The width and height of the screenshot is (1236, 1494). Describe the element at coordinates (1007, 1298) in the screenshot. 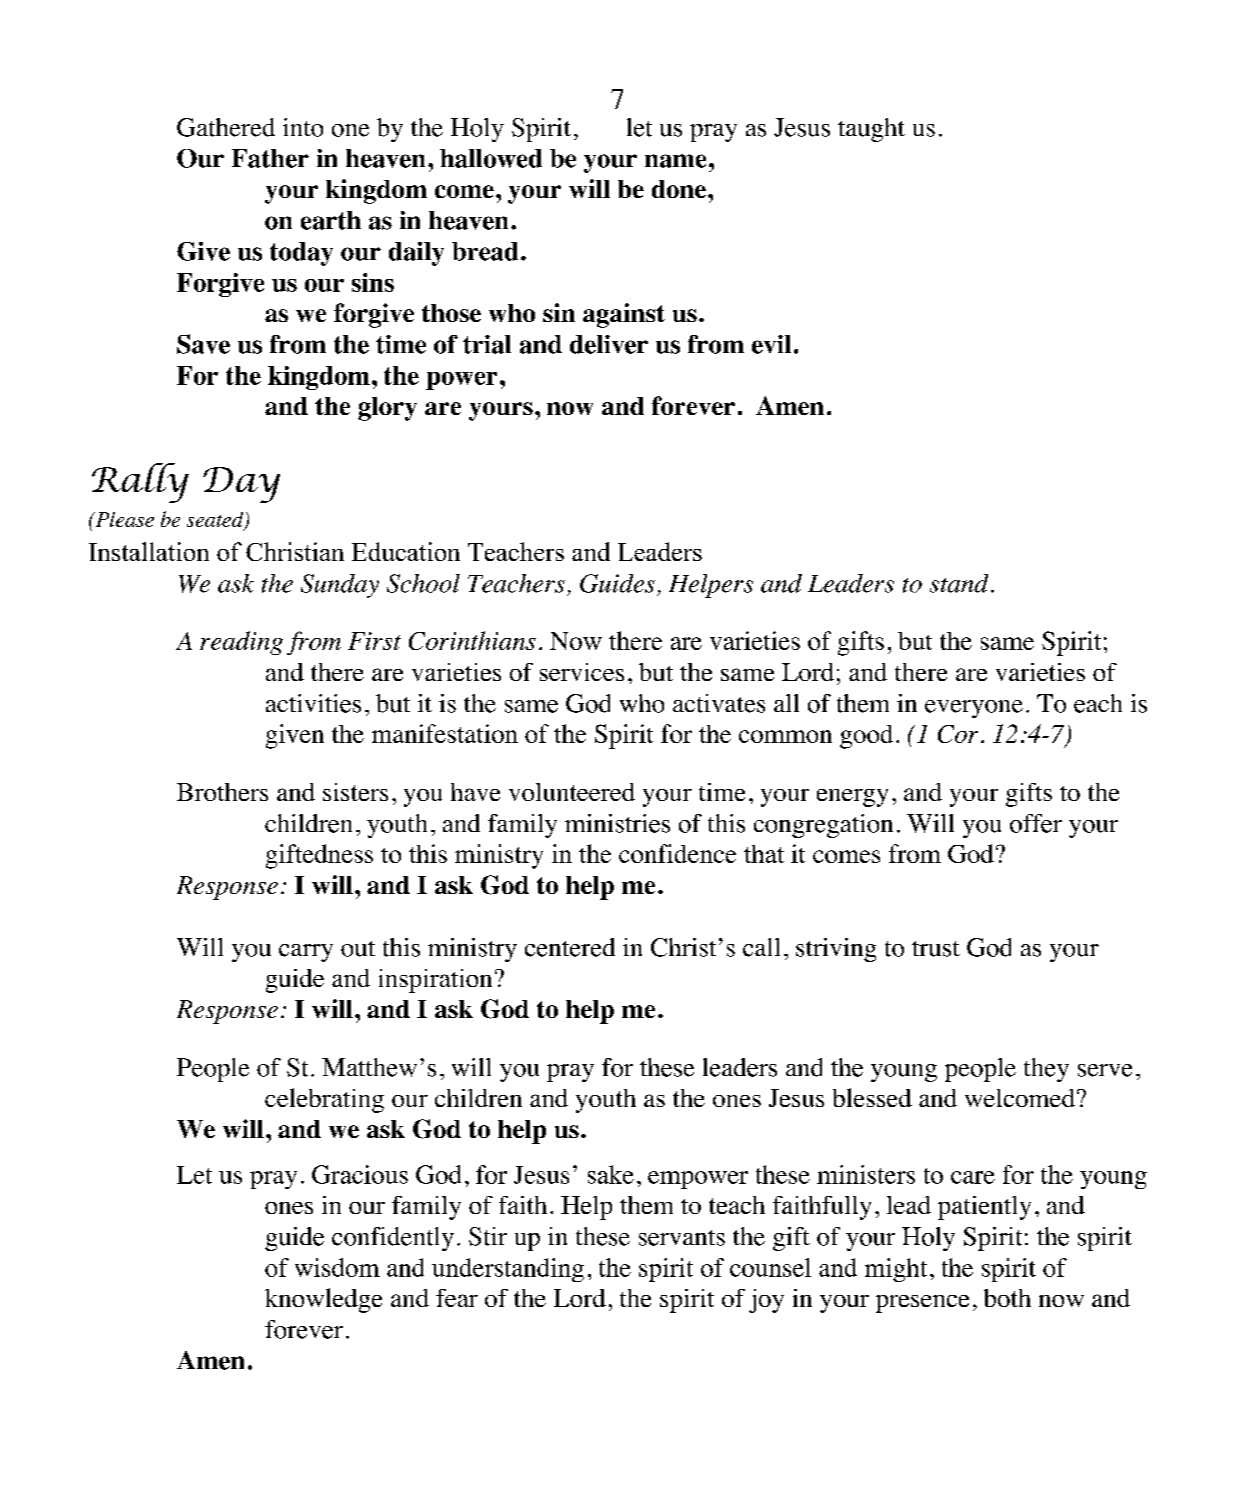

I see `both` at that location.
